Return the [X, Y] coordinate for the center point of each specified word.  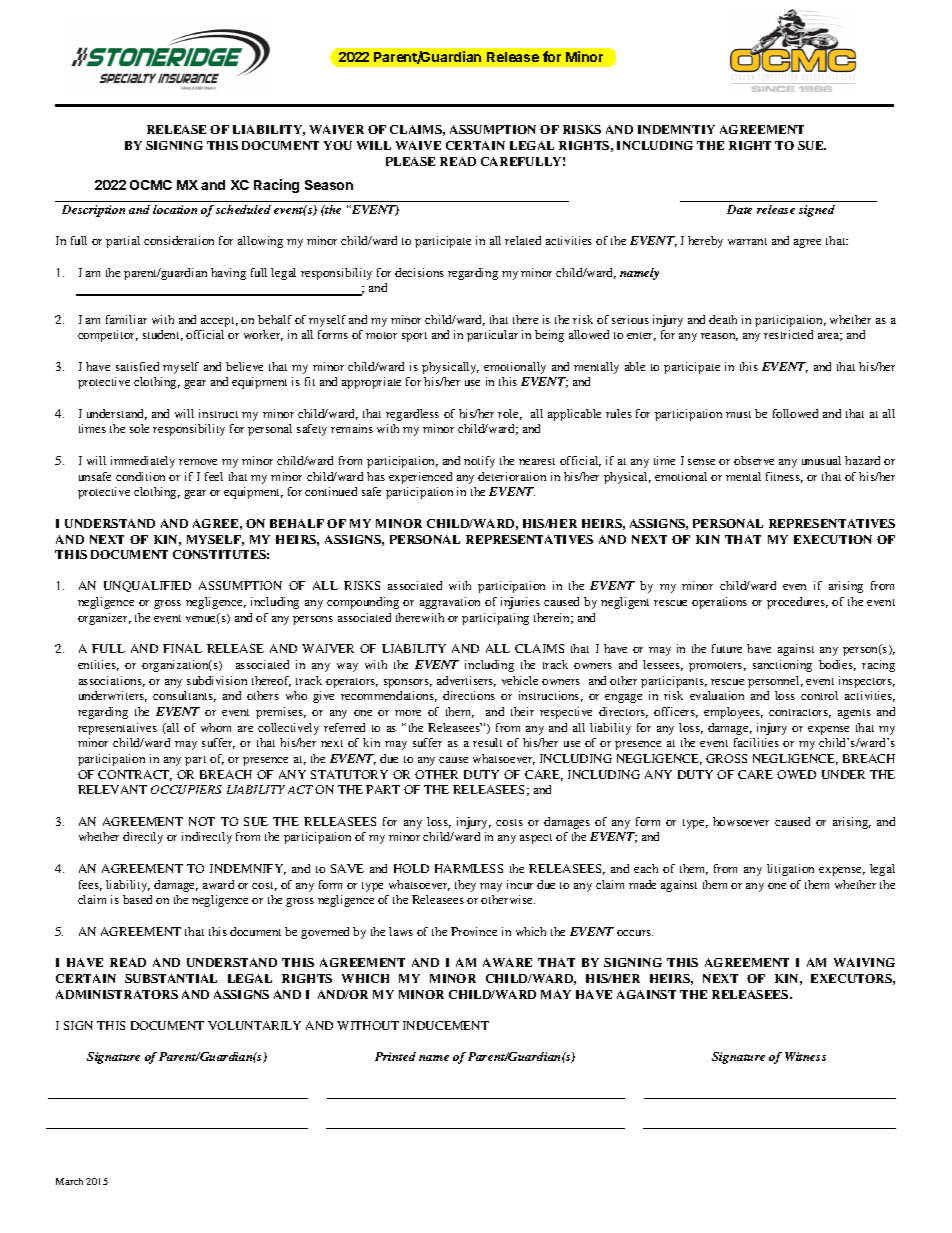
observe [754, 460]
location [175, 209]
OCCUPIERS [186, 789]
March [69, 1181]
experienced [420, 478]
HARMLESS [469, 868]
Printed [395, 1056]
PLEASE [410, 161]
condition [140, 476]
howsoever [741, 821]
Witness [805, 1056]
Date [739, 209]
